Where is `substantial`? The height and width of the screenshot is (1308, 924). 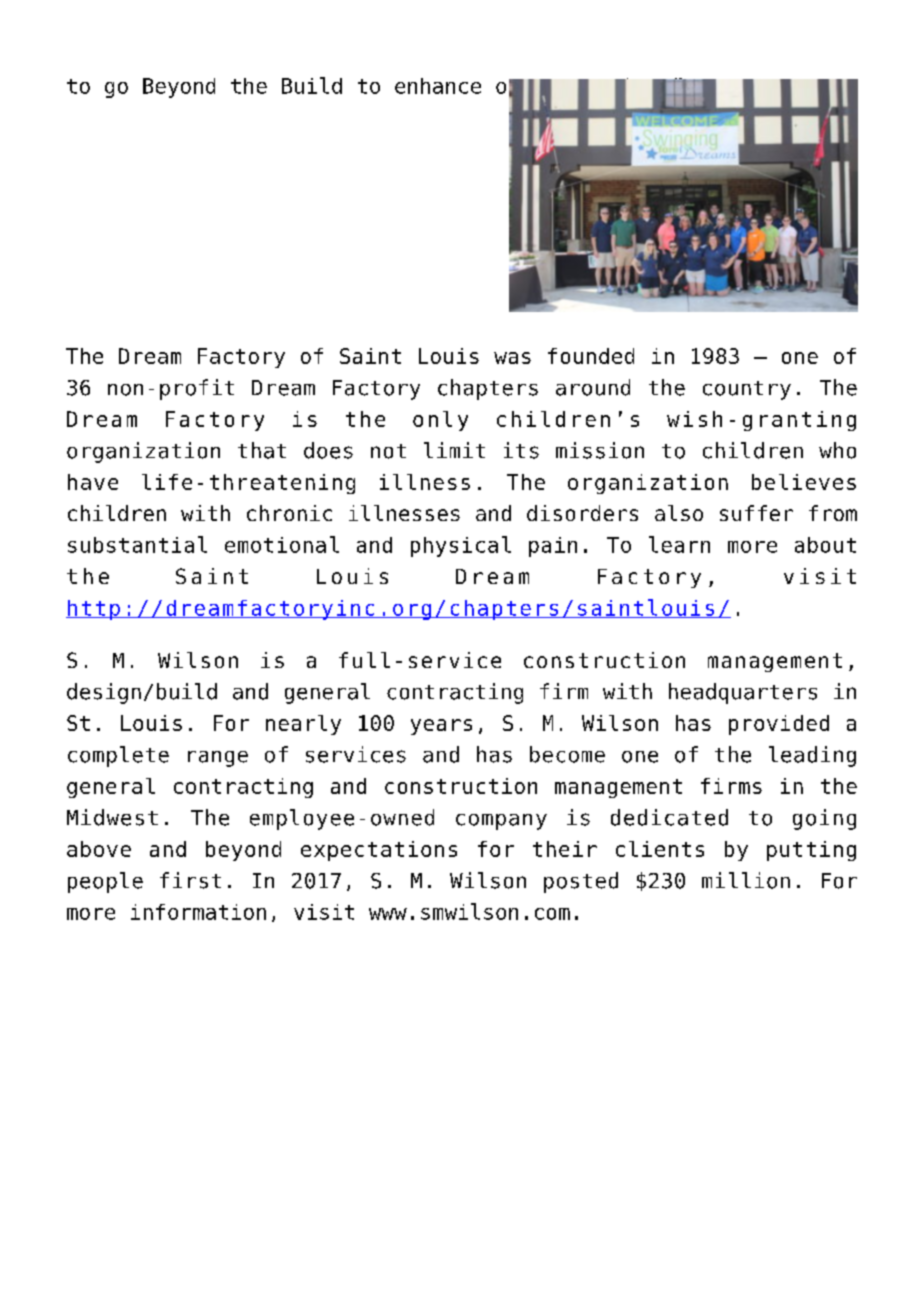 substantial is located at coordinates (137, 544).
